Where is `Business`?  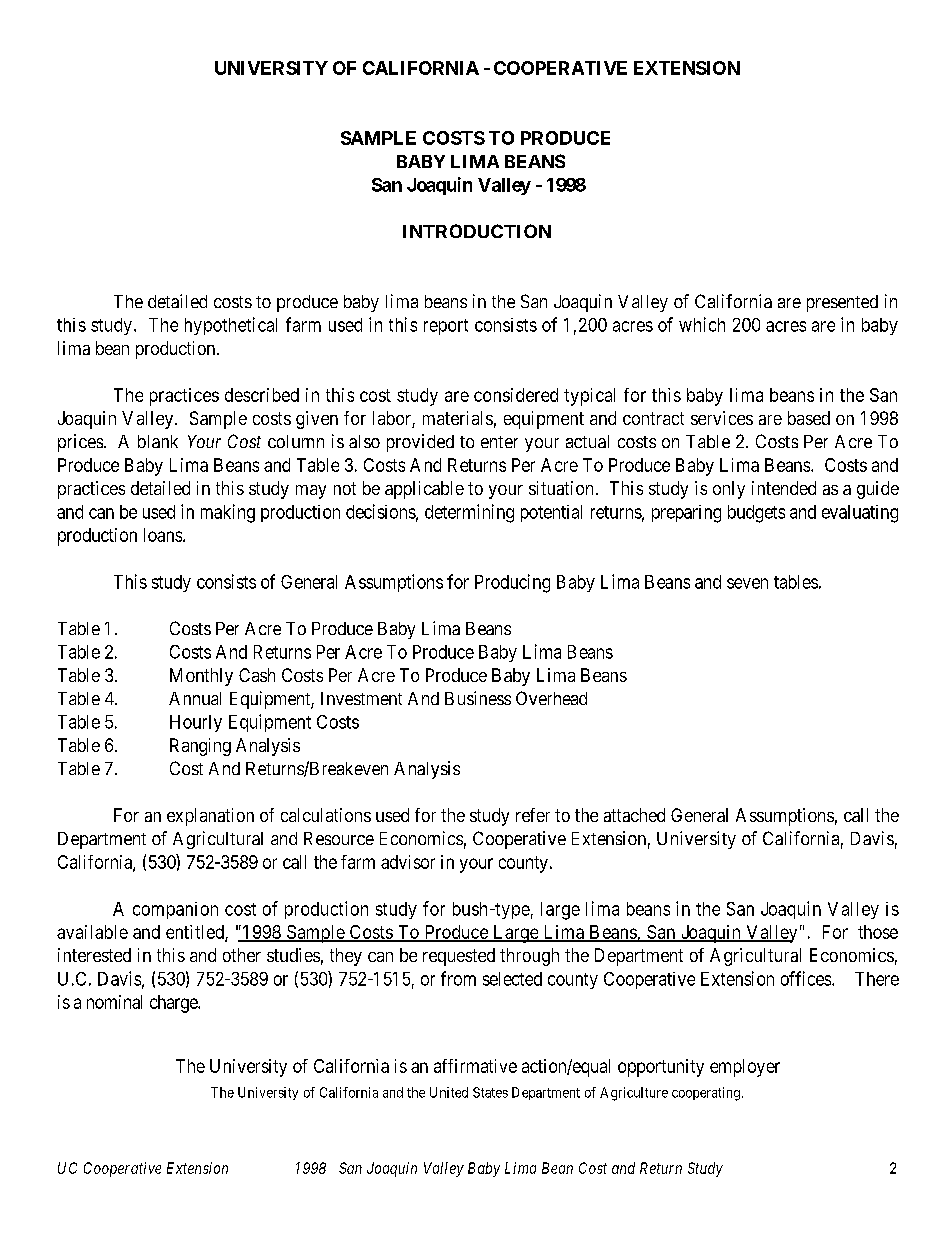
Business is located at coordinates (478, 698).
